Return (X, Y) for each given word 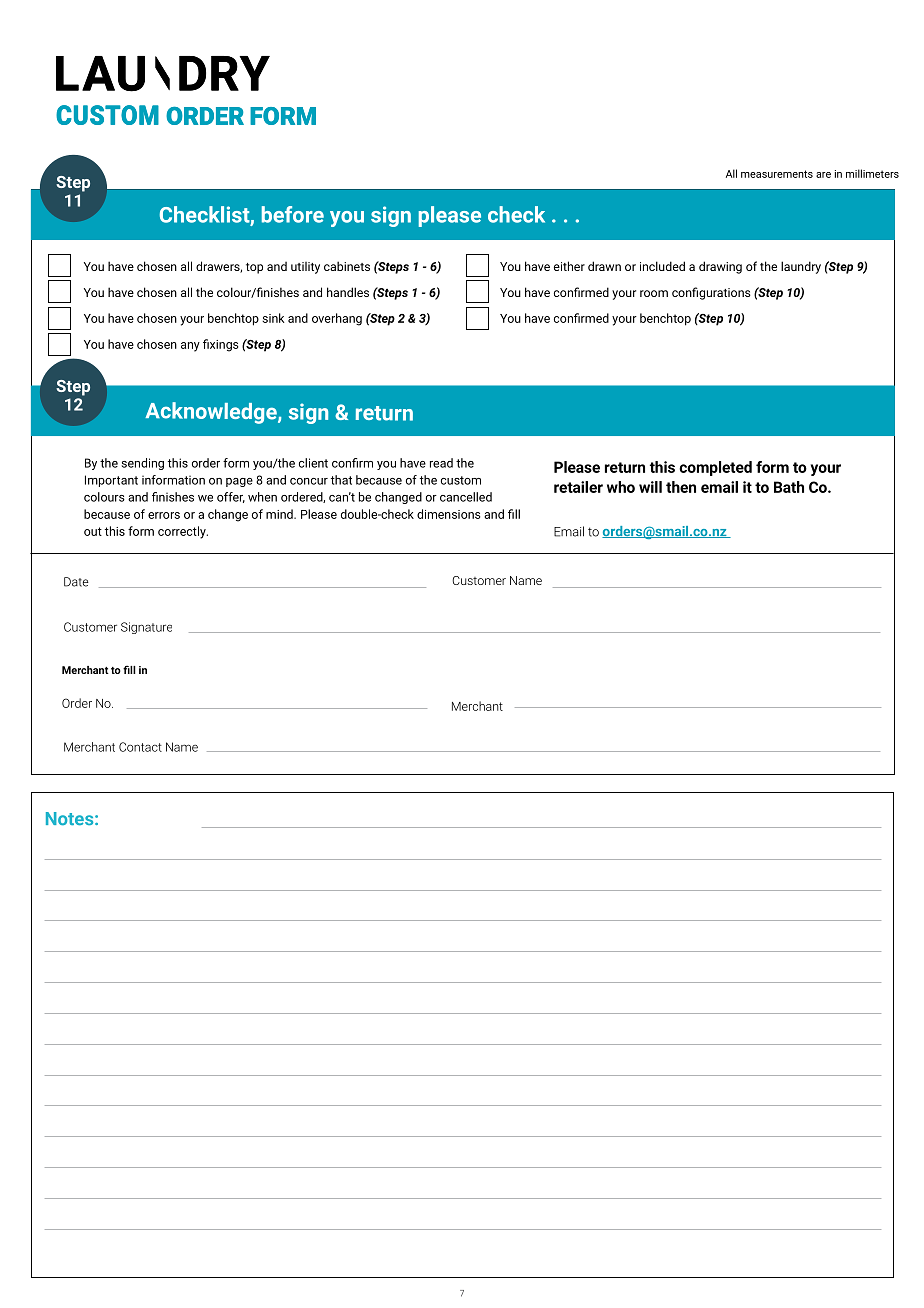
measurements (777, 174)
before (293, 214)
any (190, 347)
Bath (789, 487)
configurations (711, 293)
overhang (337, 319)
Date (76, 582)
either (569, 266)
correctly (183, 532)
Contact (140, 747)
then (681, 487)
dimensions (449, 514)
